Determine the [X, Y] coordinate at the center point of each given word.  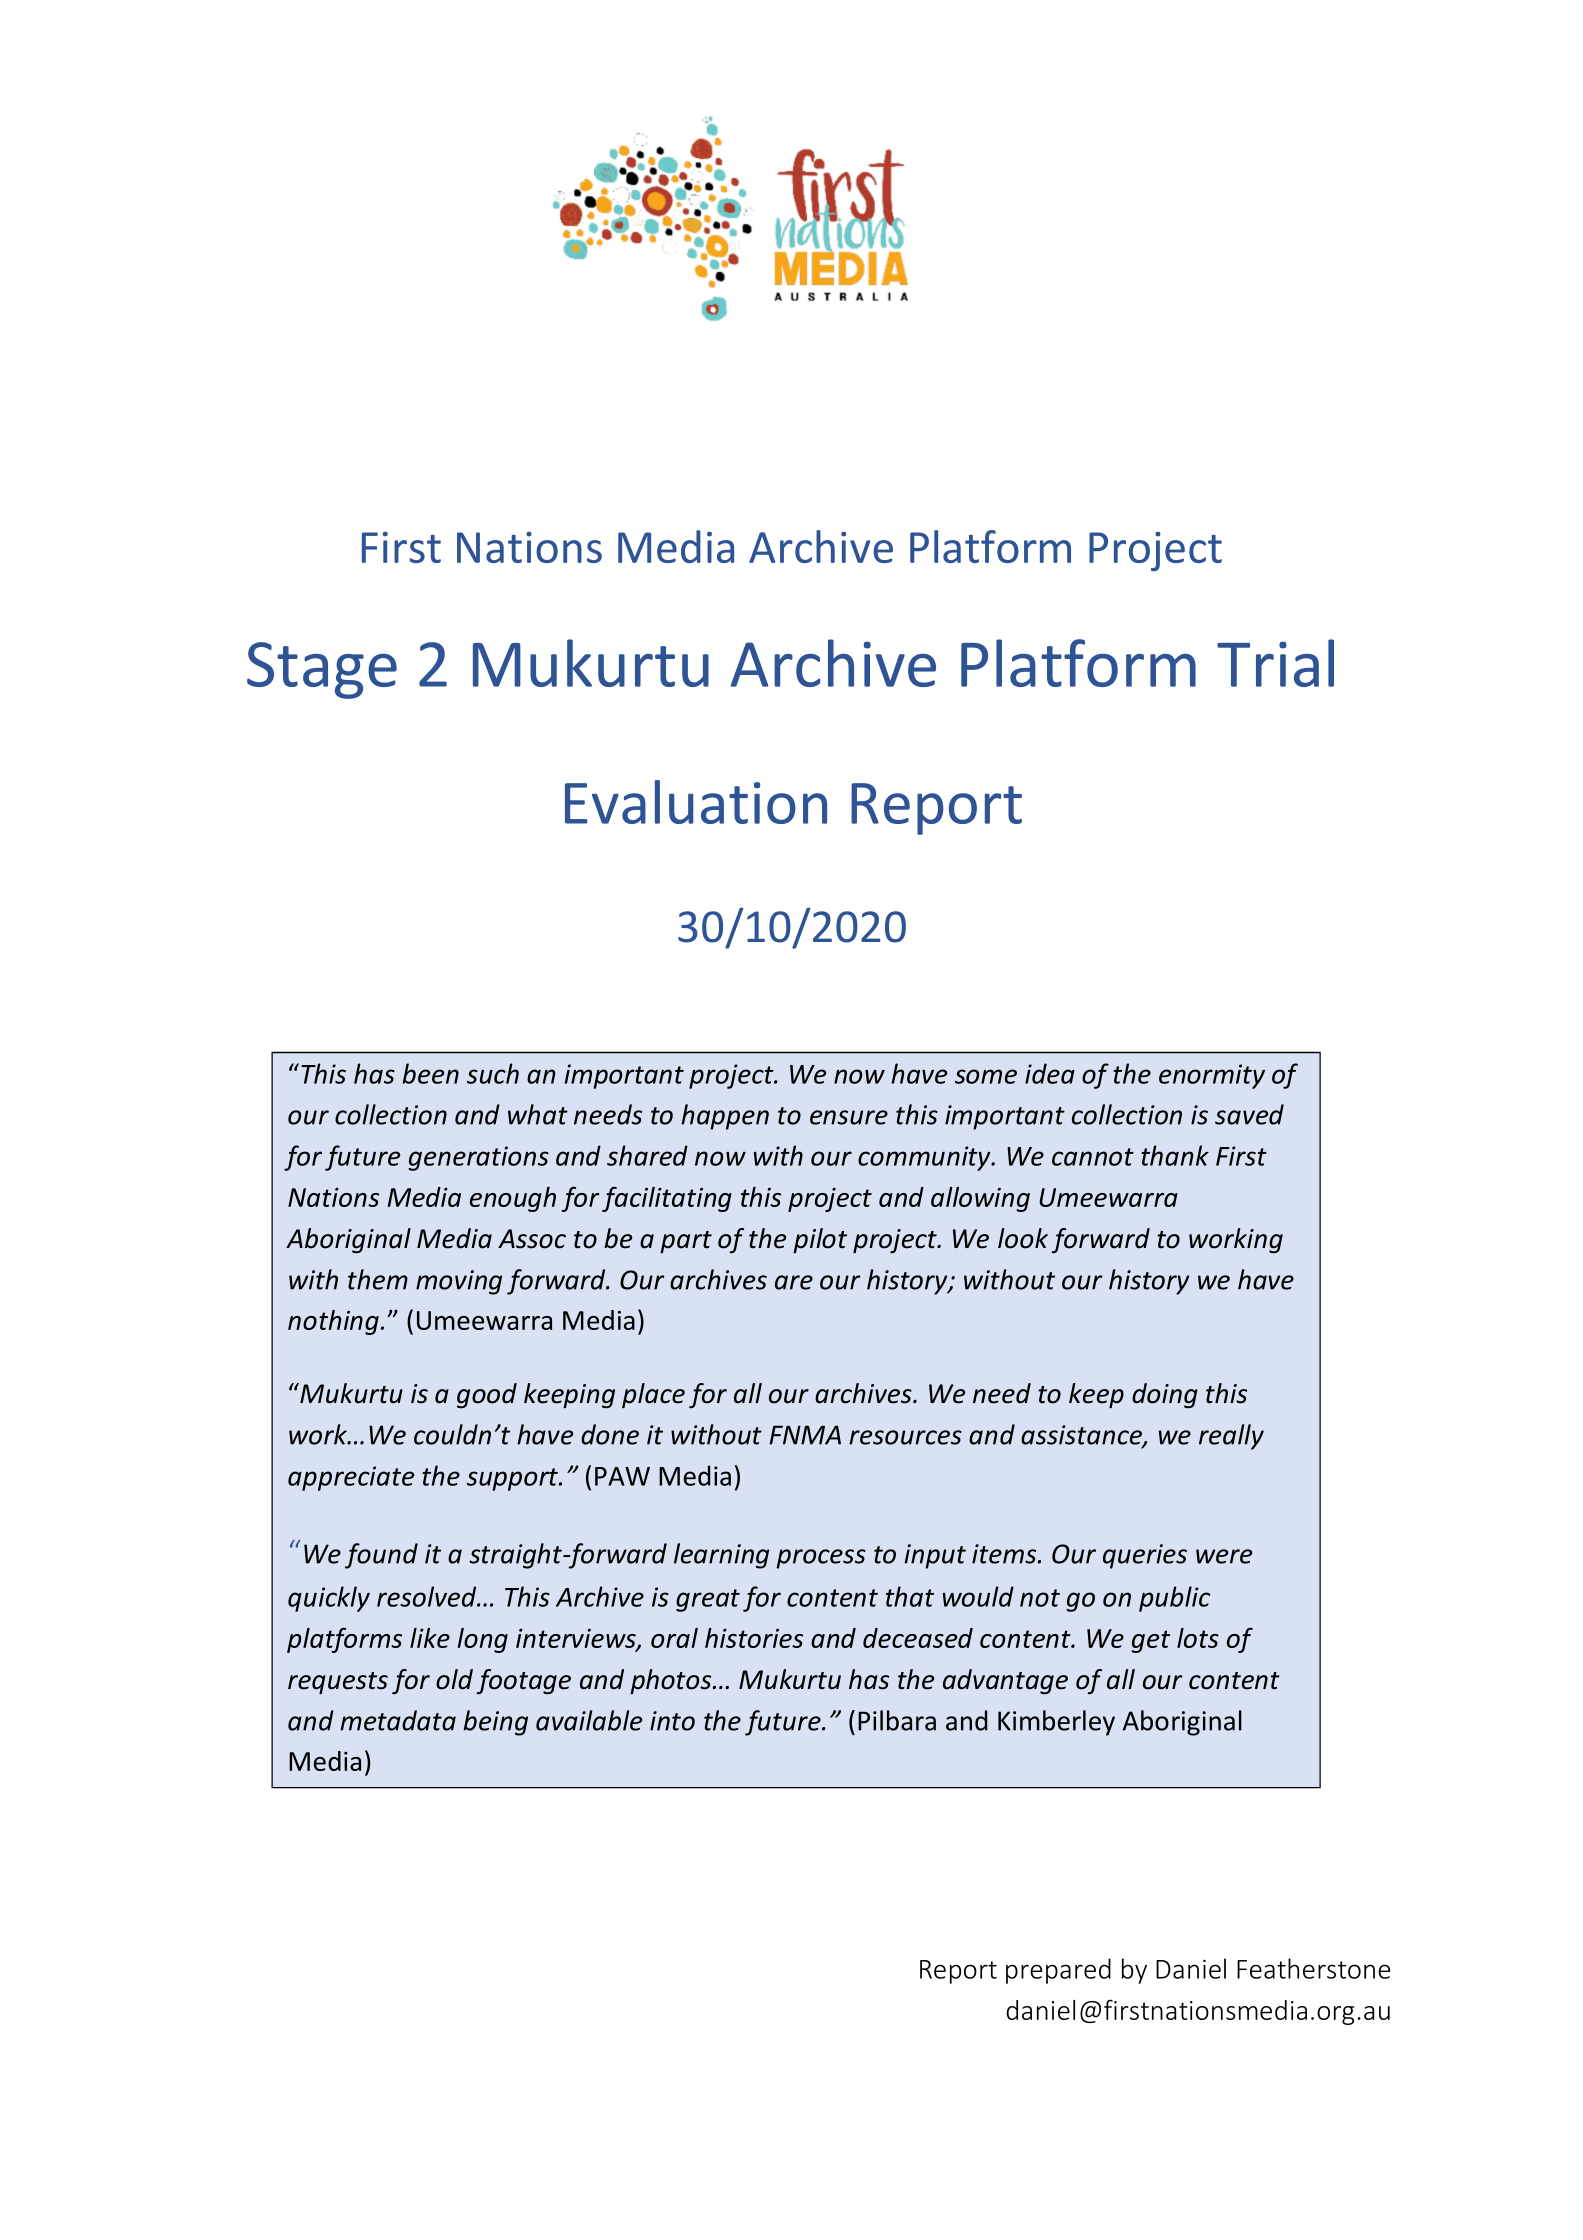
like [430, 1638]
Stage [322, 670]
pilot [820, 1240]
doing [1165, 1395]
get [1150, 1641]
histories [754, 1638]
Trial [1275, 663]
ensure [849, 1117]
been [431, 1073]
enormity [1212, 1076]
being [495, 1723]
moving [459, 1282]
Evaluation [696, 802]
